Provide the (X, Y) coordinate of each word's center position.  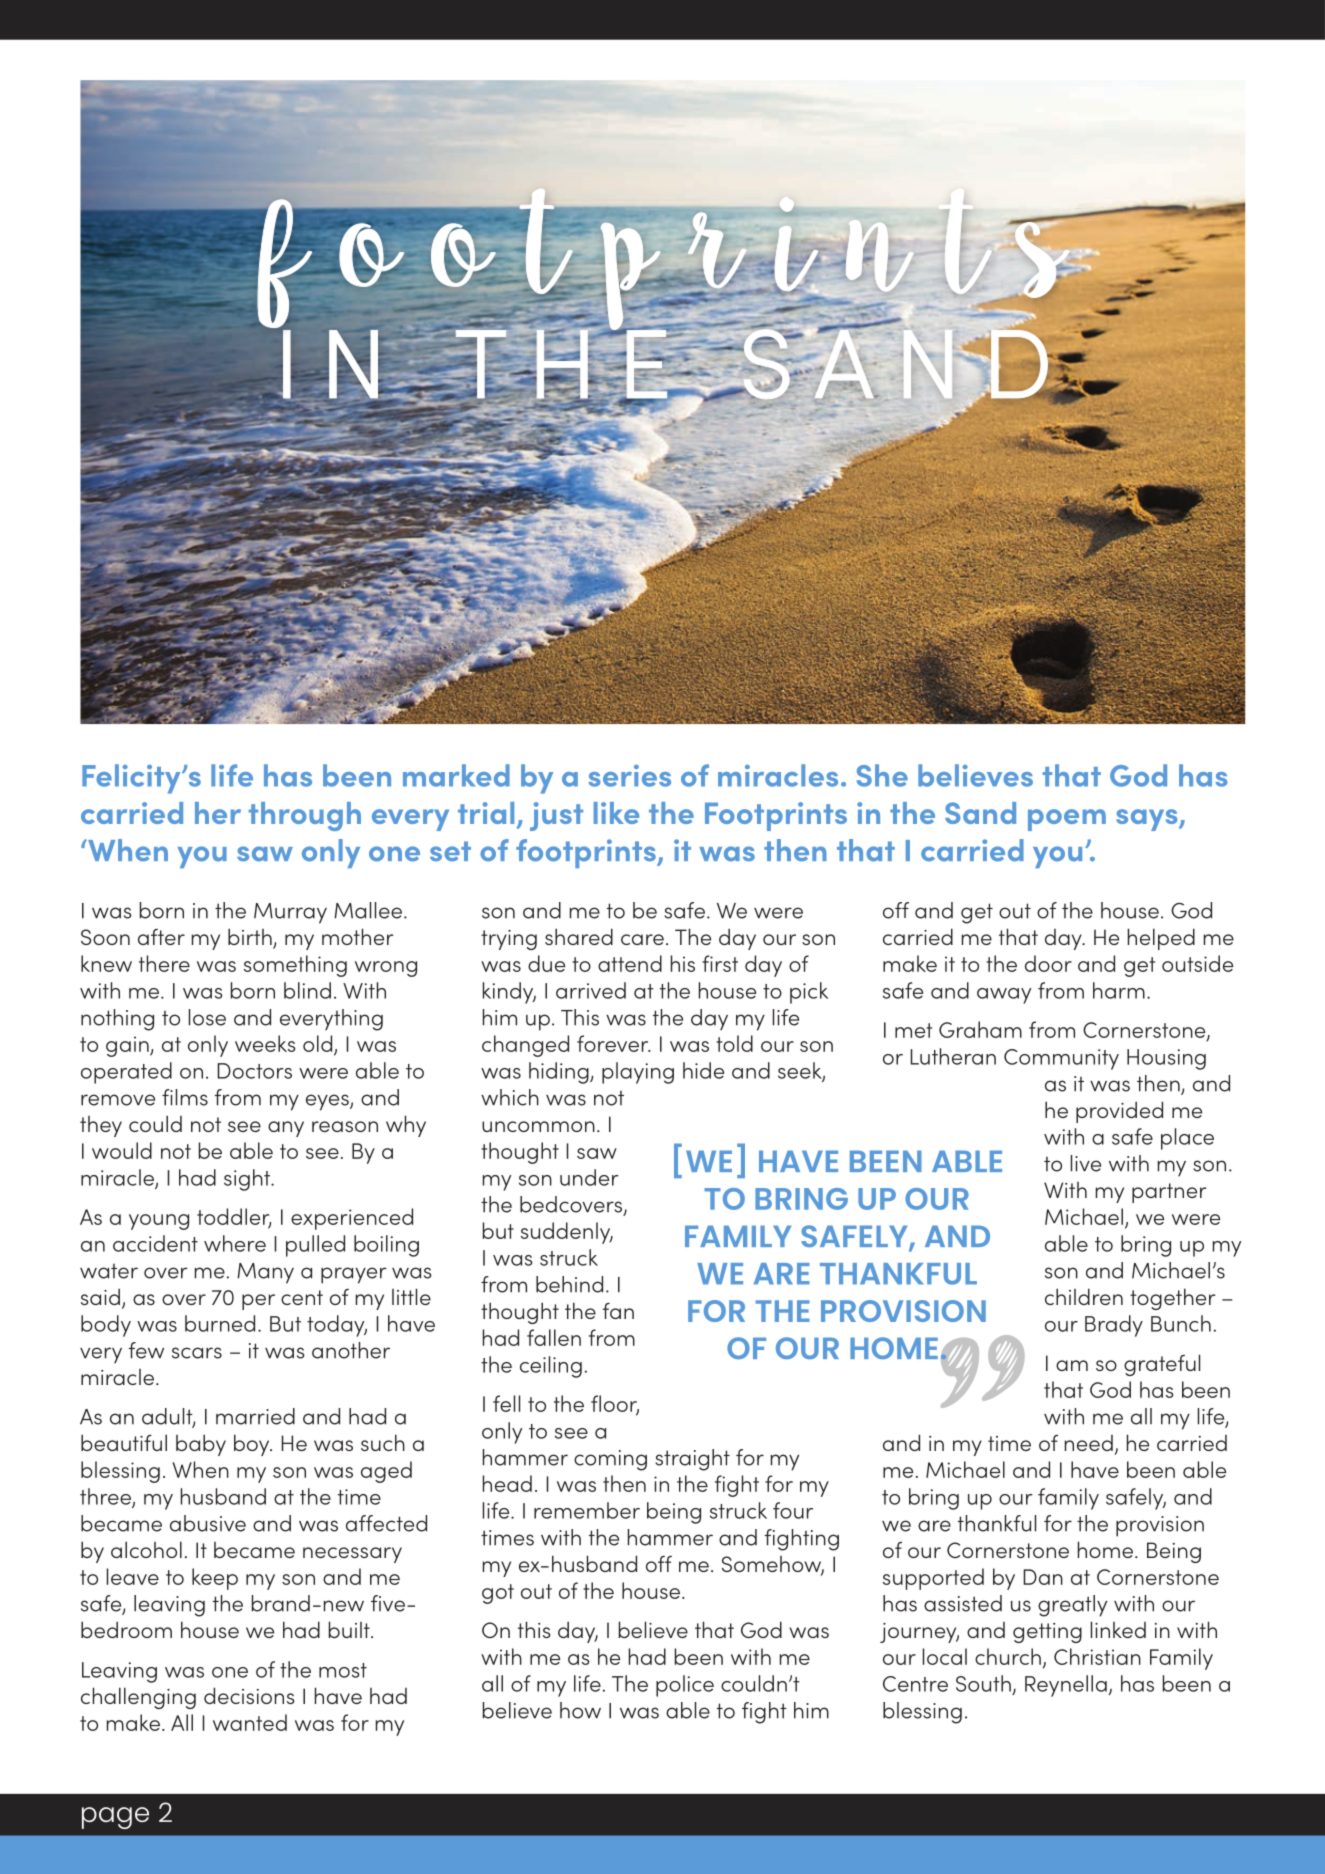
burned (220, 1323)
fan (618, 1310)
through (305, 816)
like (616, 813)
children (1084, 1296)
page (115, 1818)
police (685, 1686)
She (882, 775)
